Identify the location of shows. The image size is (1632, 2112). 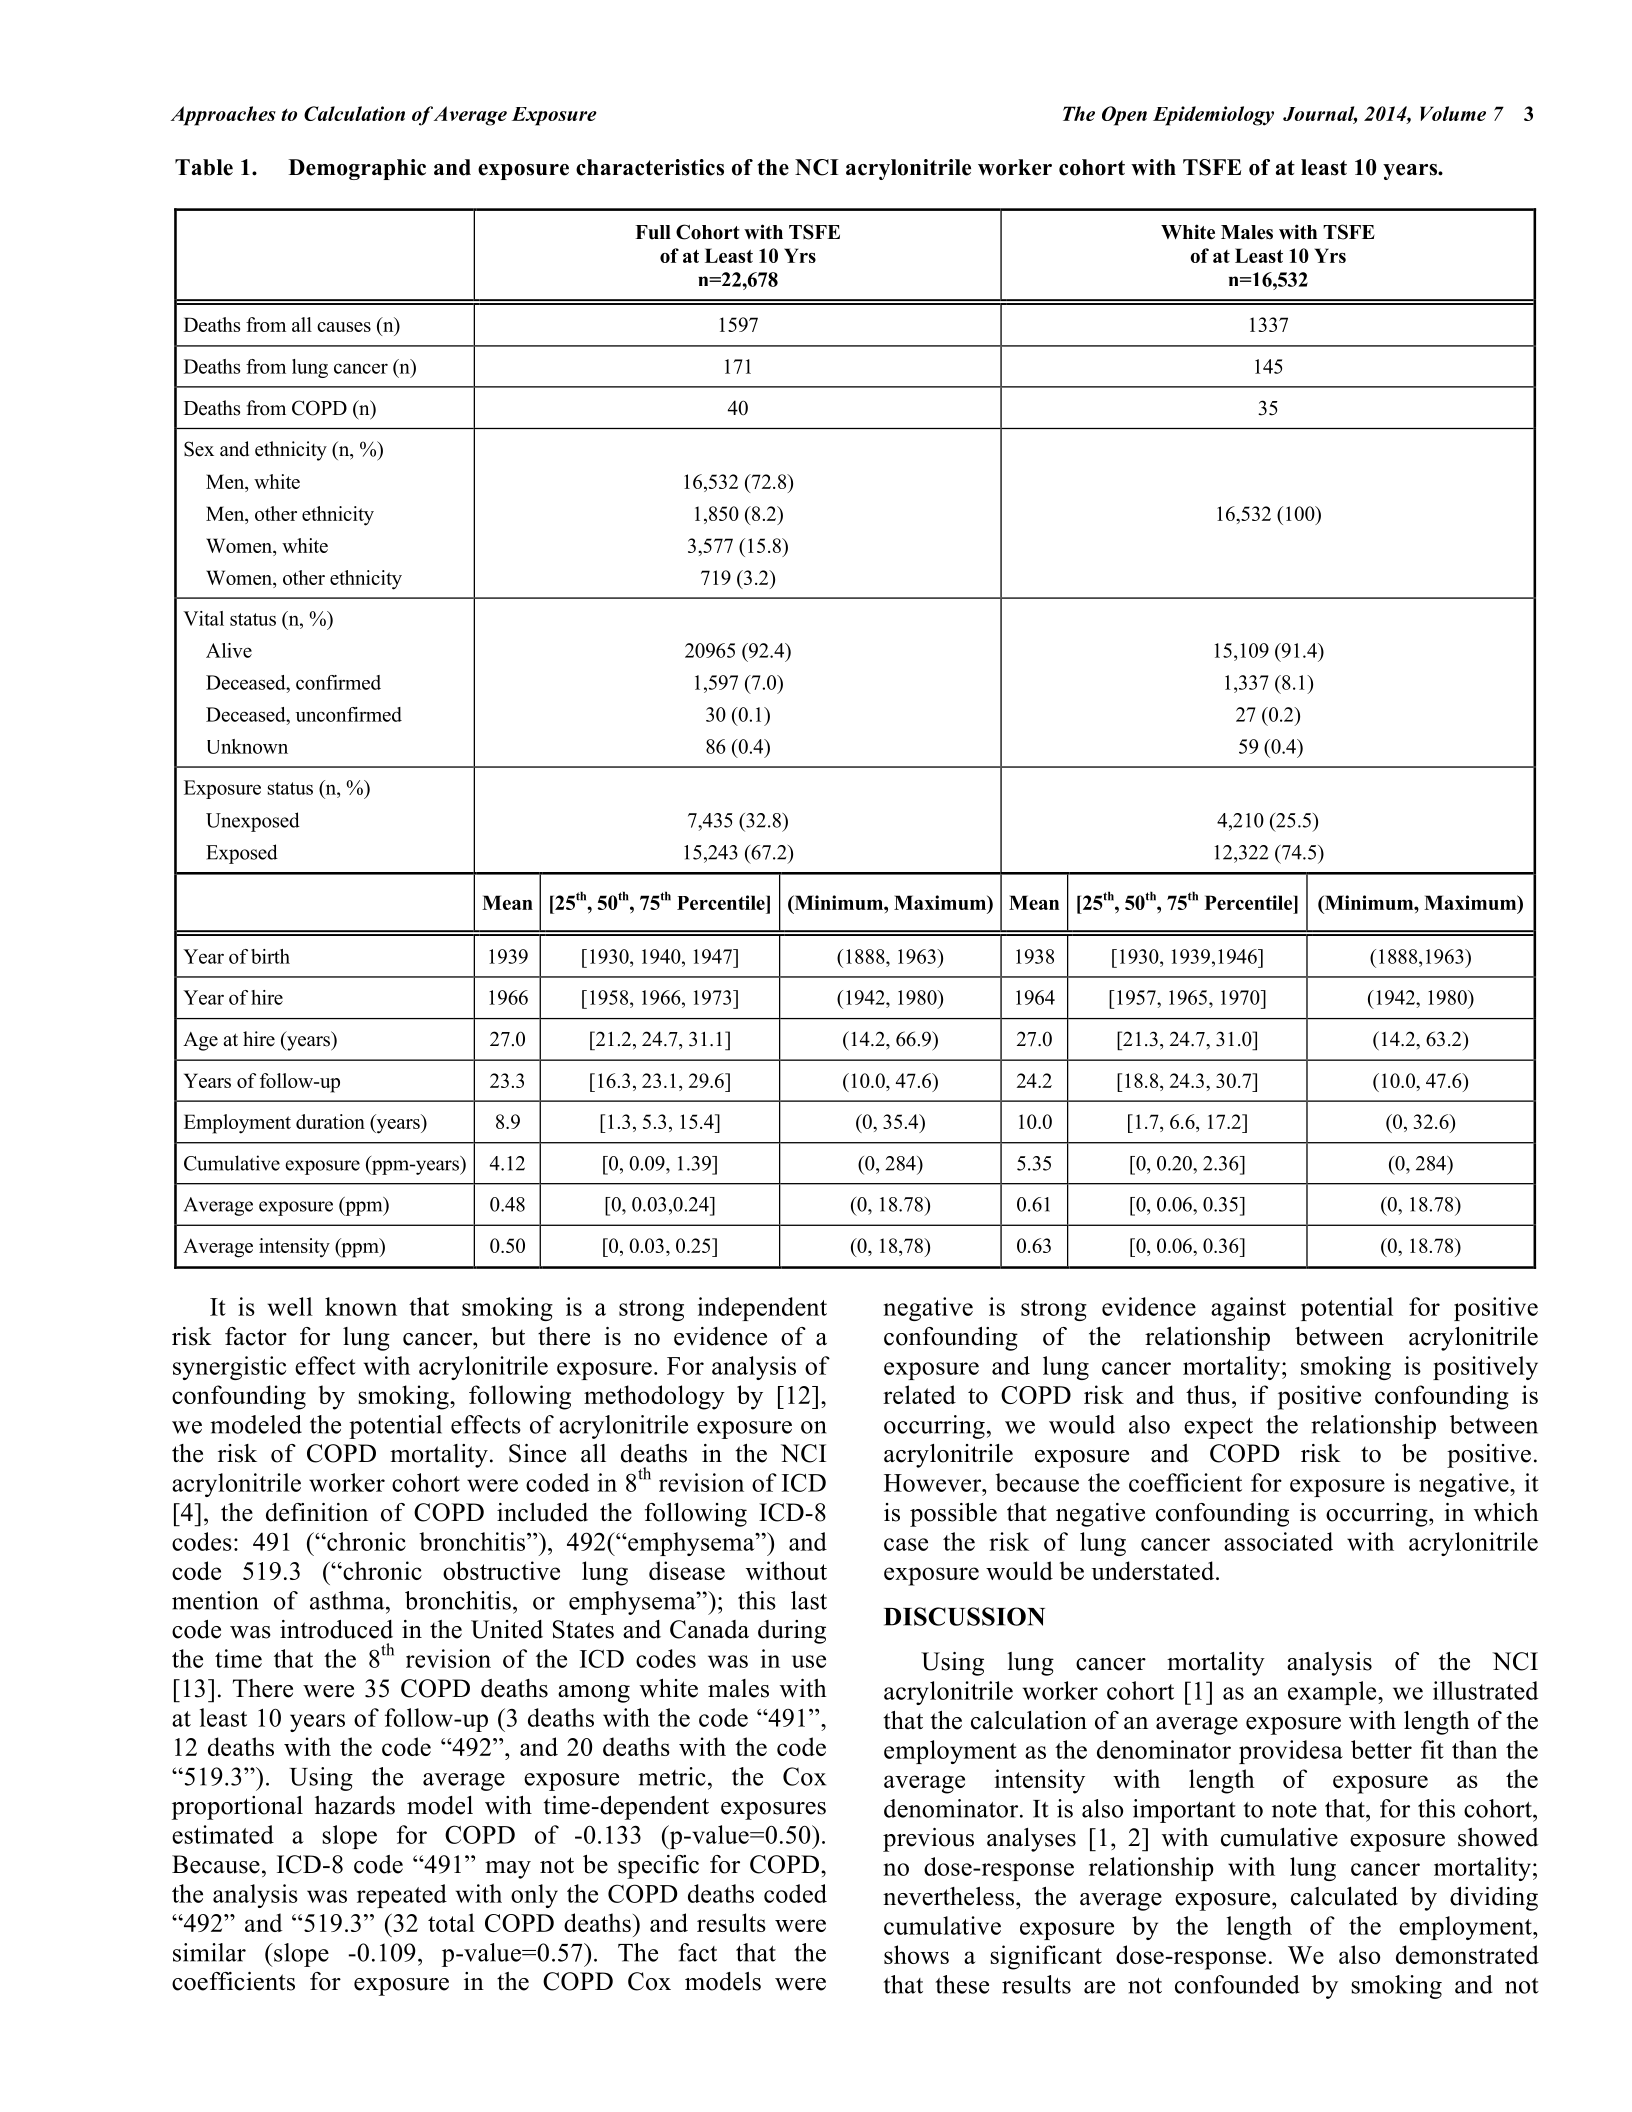
(916, 1954).
